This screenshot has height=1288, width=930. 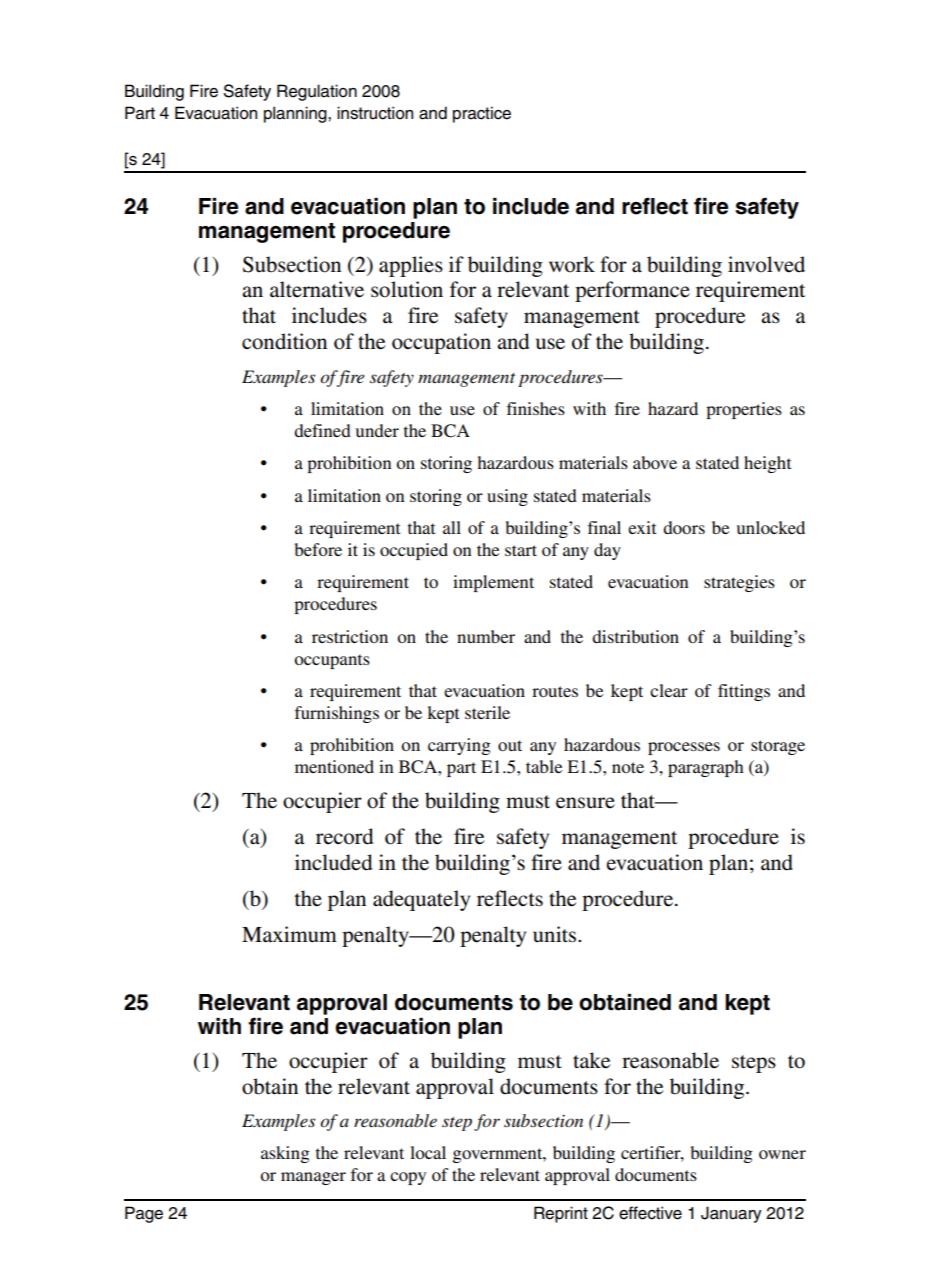 I want to click on Regulation, so click(x=317, y=92).
